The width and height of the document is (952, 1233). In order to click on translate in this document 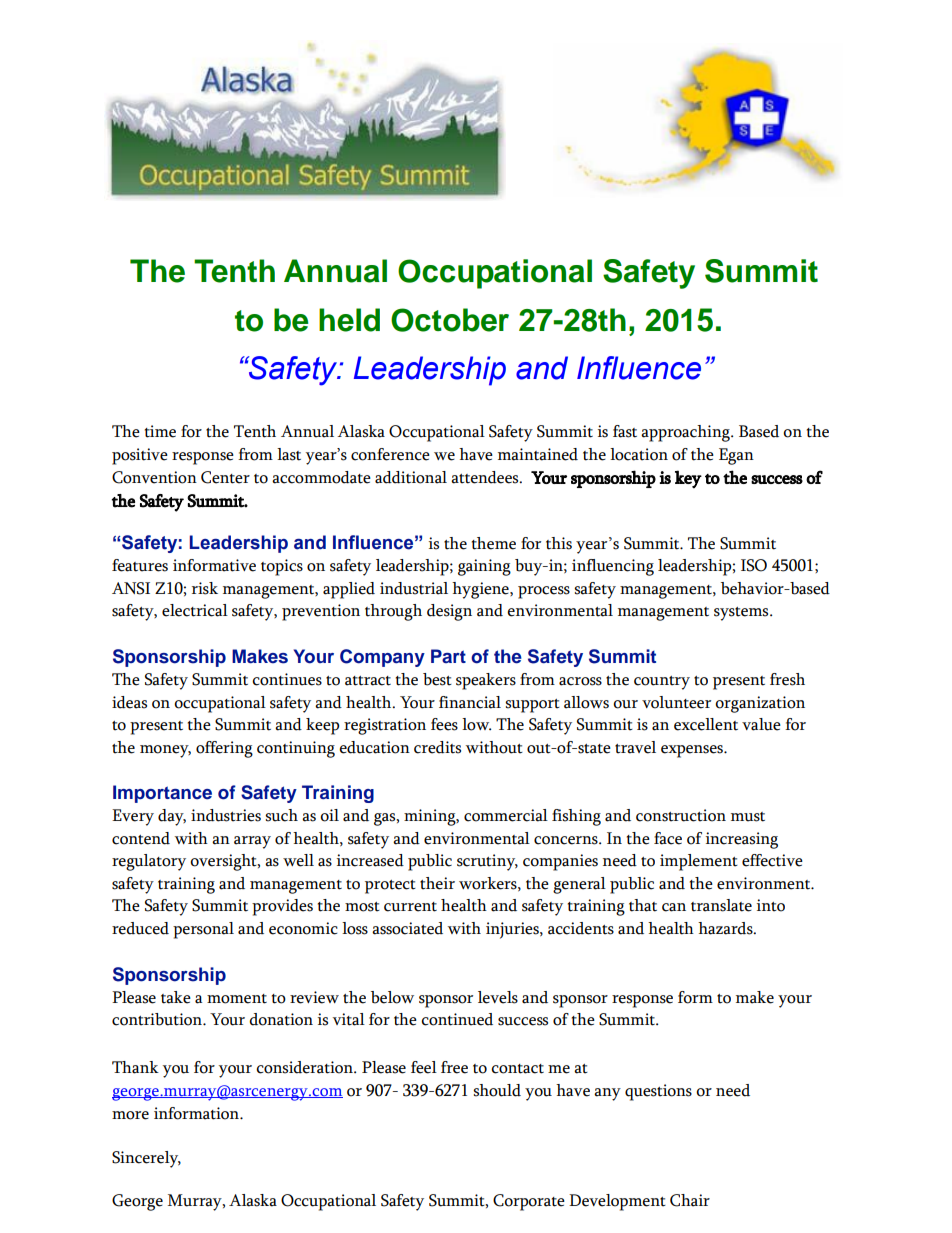, I will do `click(721, 905)`.
